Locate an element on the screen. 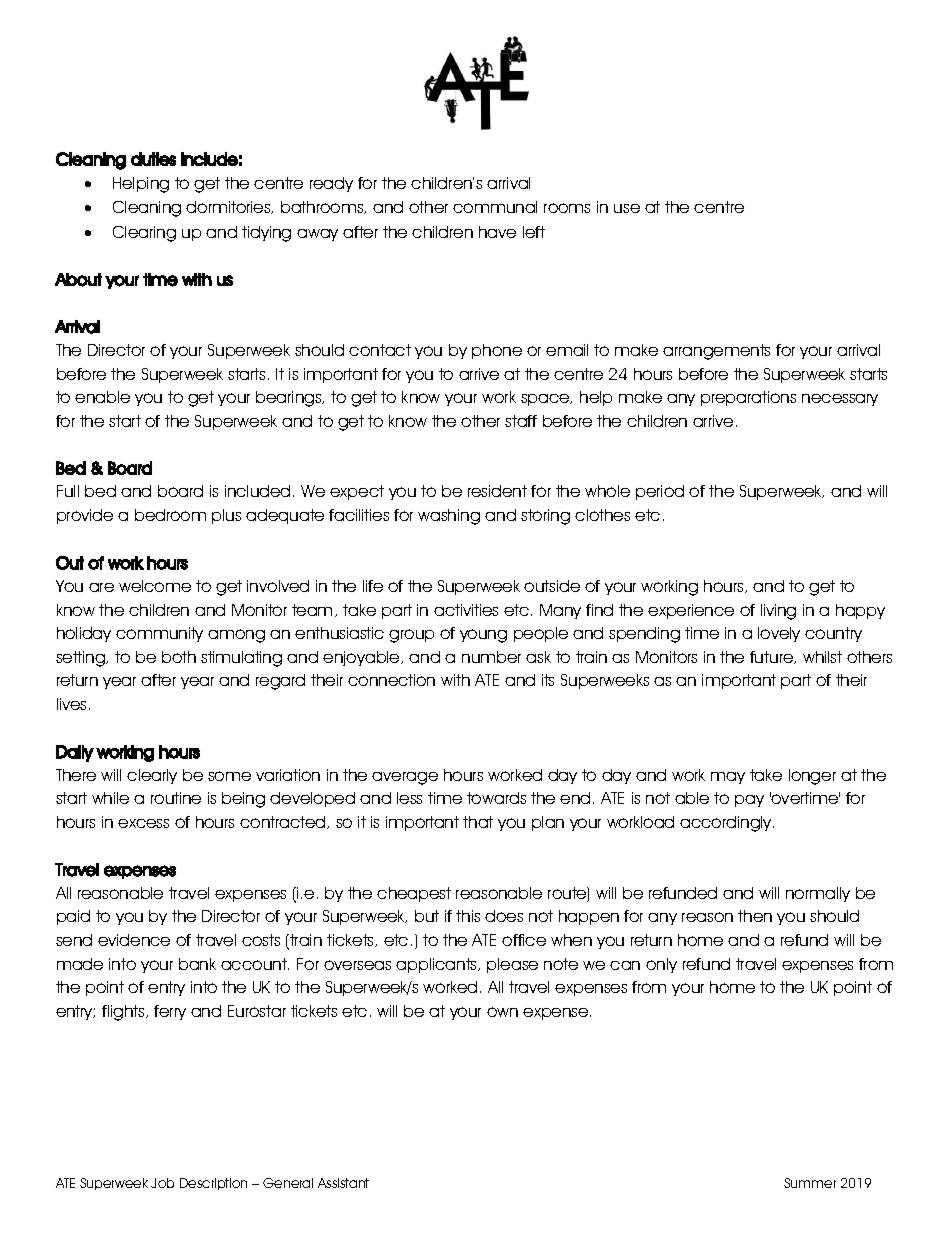  use is located at coordinates (627, 208).
